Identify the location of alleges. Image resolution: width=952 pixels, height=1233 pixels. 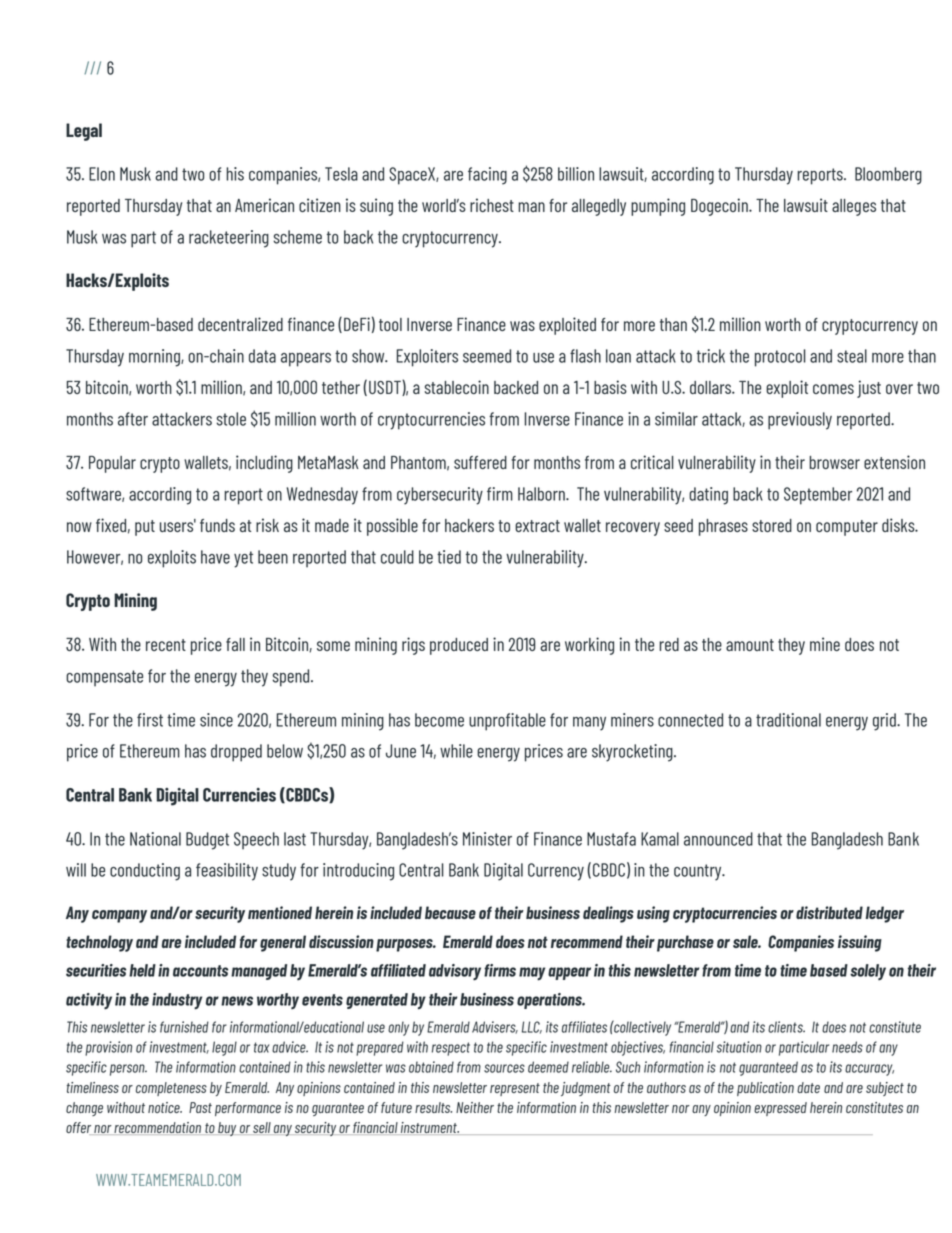
(854, 207).
